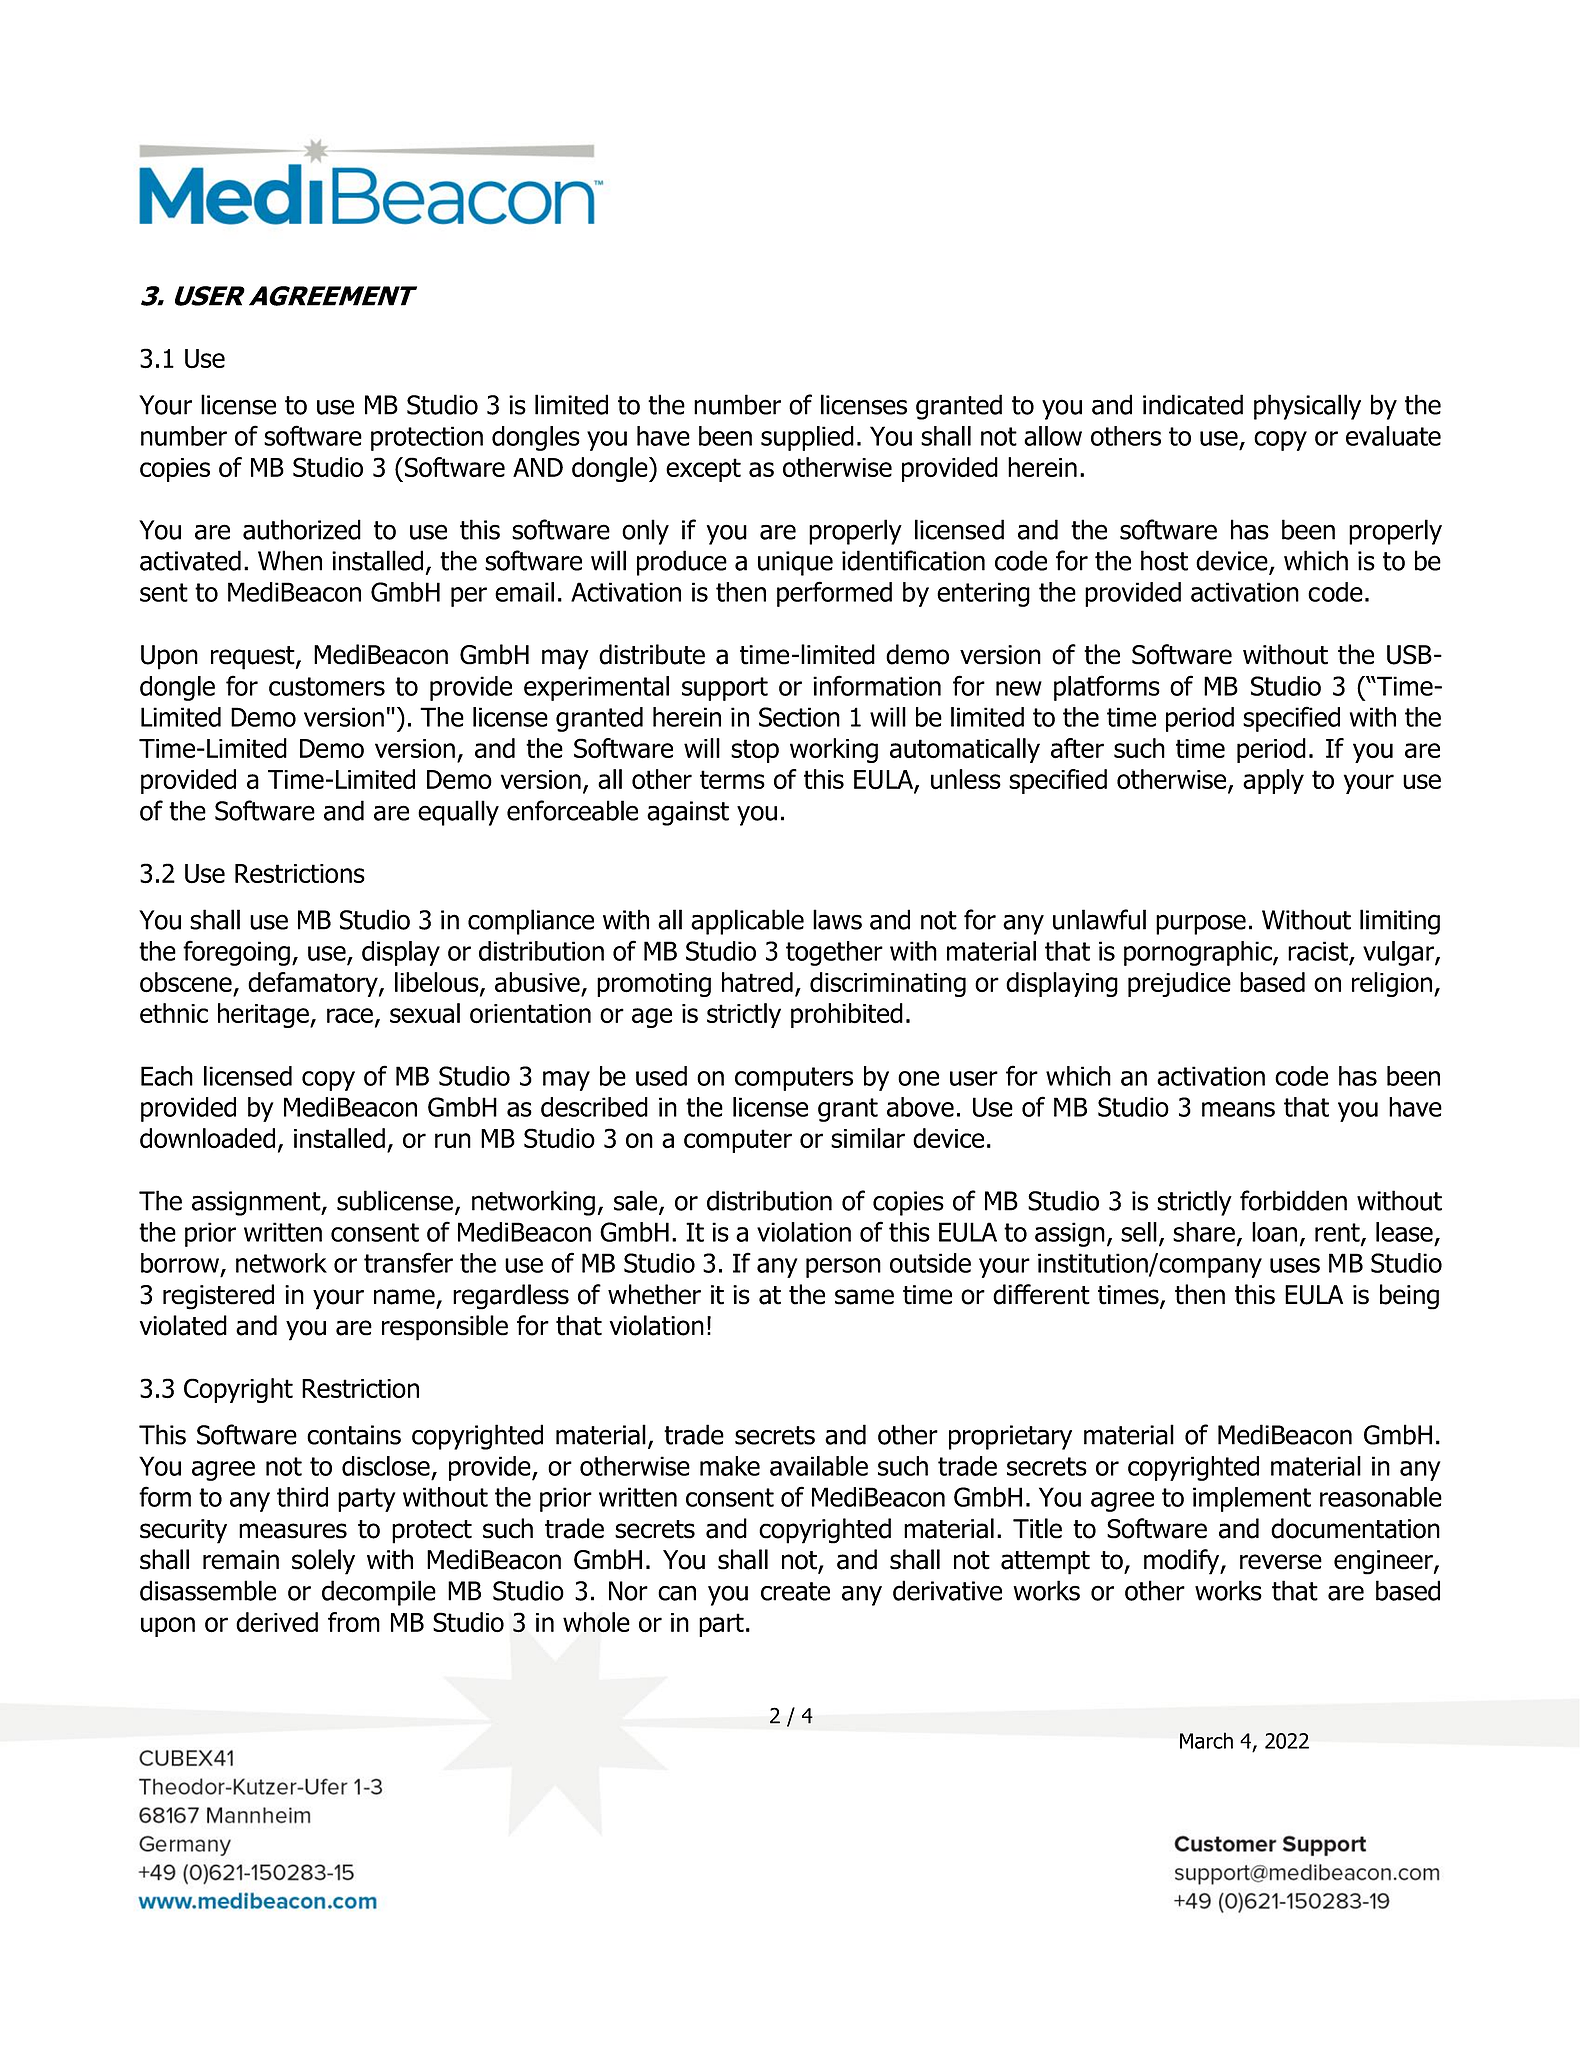 Image resolution: width=1582 pixels, height=2048 pixels. What do you see at coordinates (354, 1435) in the screenshot?
I see `contains` at bounding box center [354, 1435].
